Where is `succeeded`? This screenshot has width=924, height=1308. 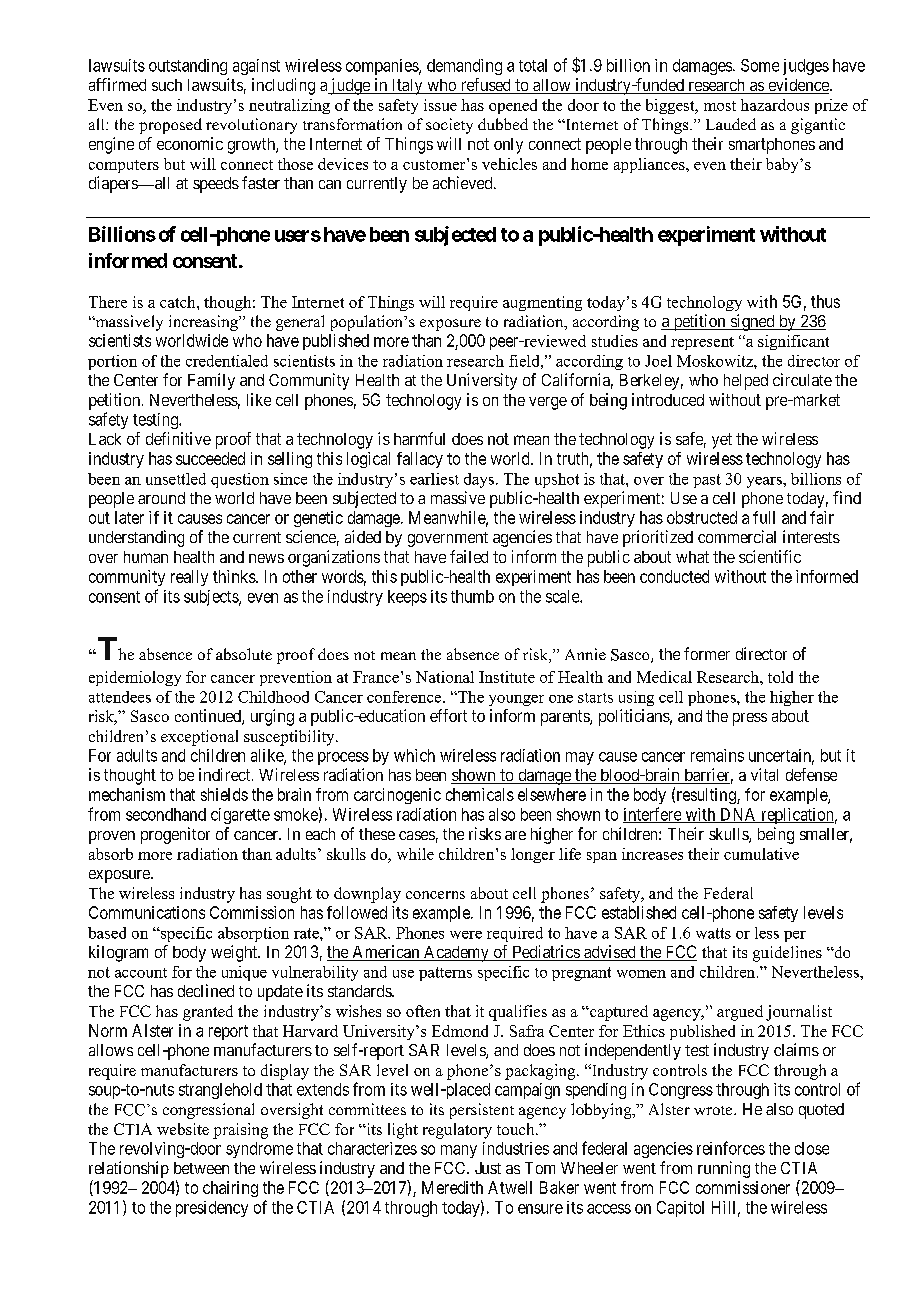 succeeded is located at coordinates (210, 458).
